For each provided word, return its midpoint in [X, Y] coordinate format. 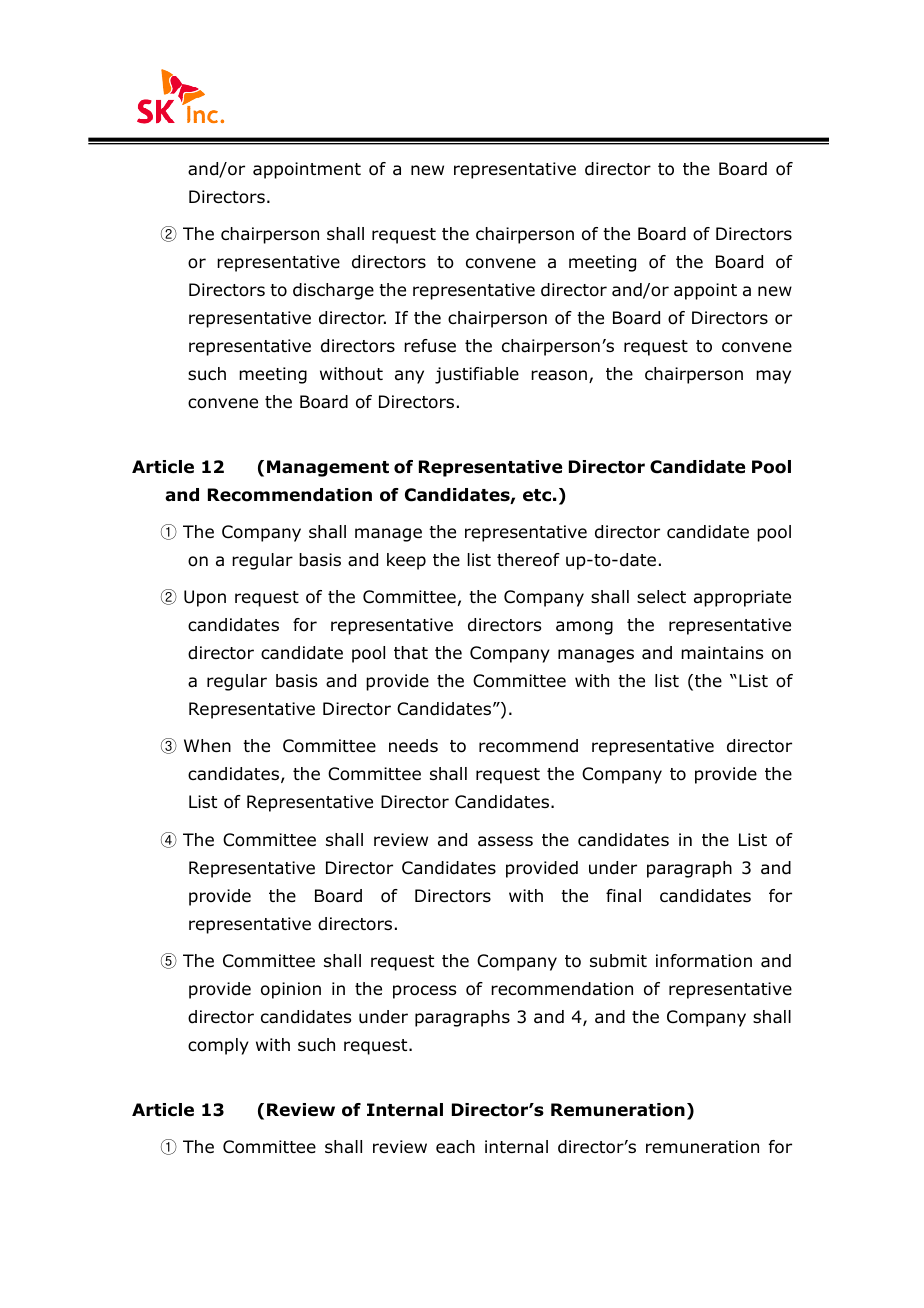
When [207, 746]
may [773, 377]
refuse [430, 346]
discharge [333, 291]
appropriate [742, 598]
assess [505, 841]
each [455, 1147]
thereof [528, 560]
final [623, 896]
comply [218, 1046]
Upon [205, 598]
